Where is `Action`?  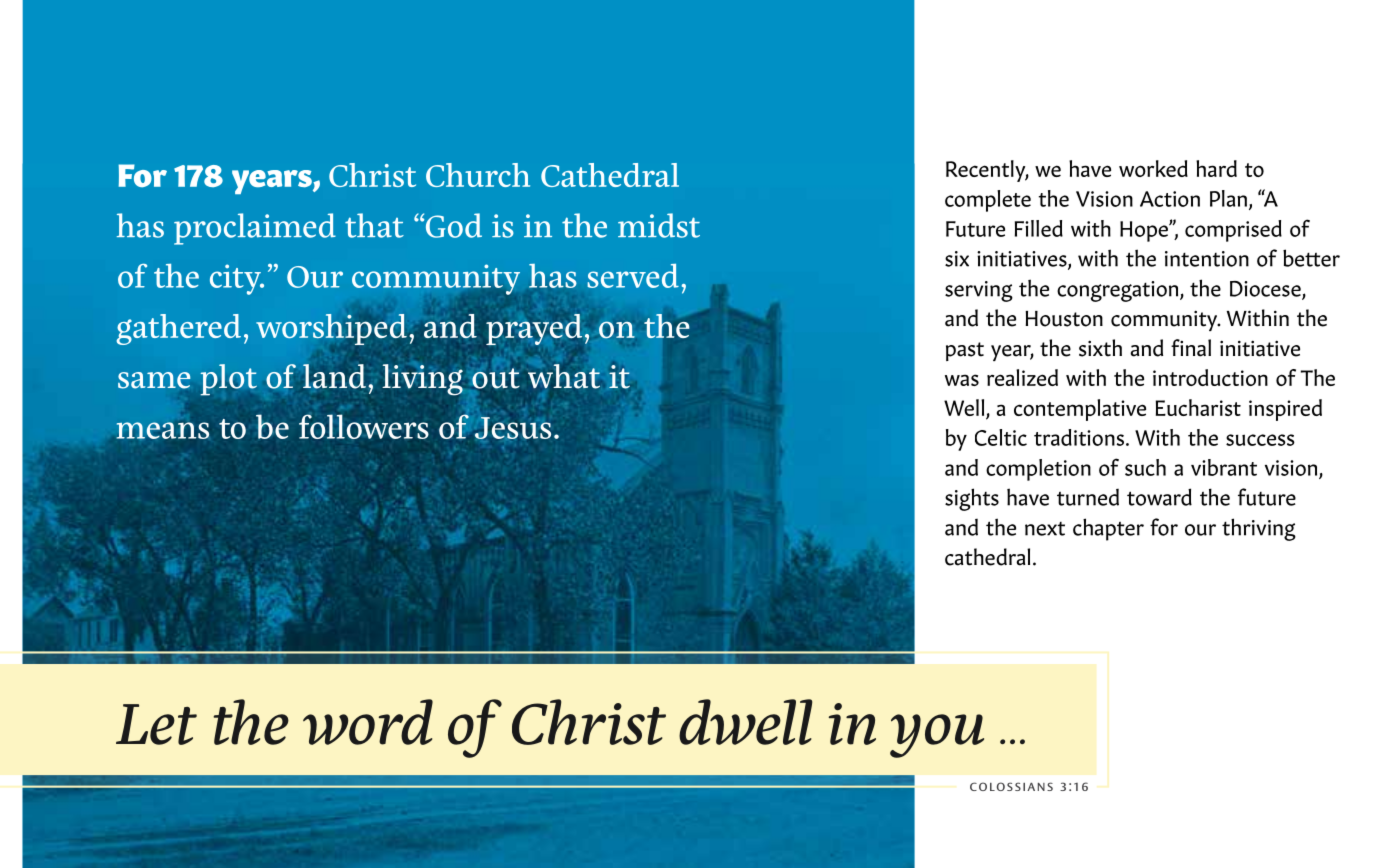
Action is located at coordinates (1170, 199).
